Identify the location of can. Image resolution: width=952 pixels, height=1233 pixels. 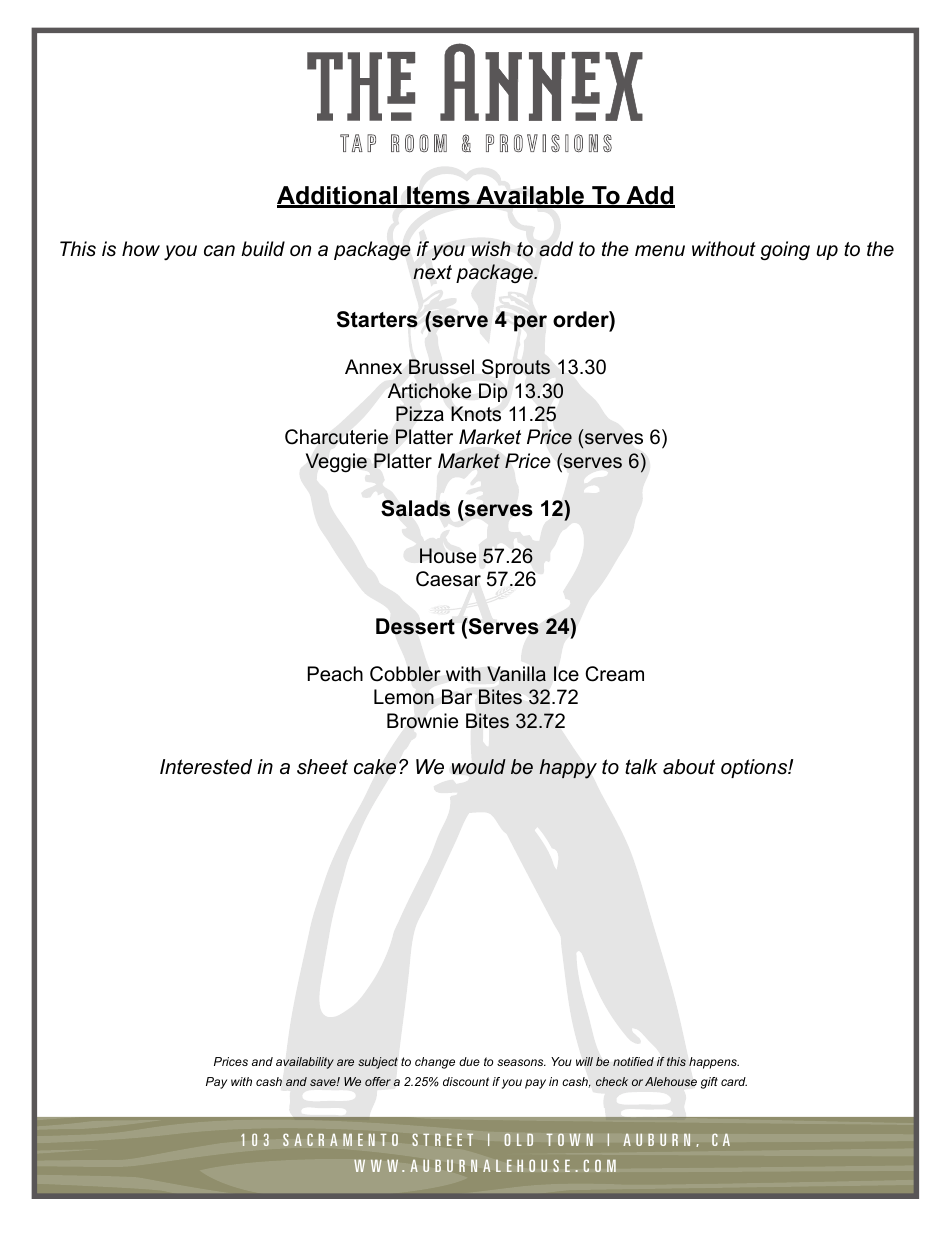
(219, 251).
